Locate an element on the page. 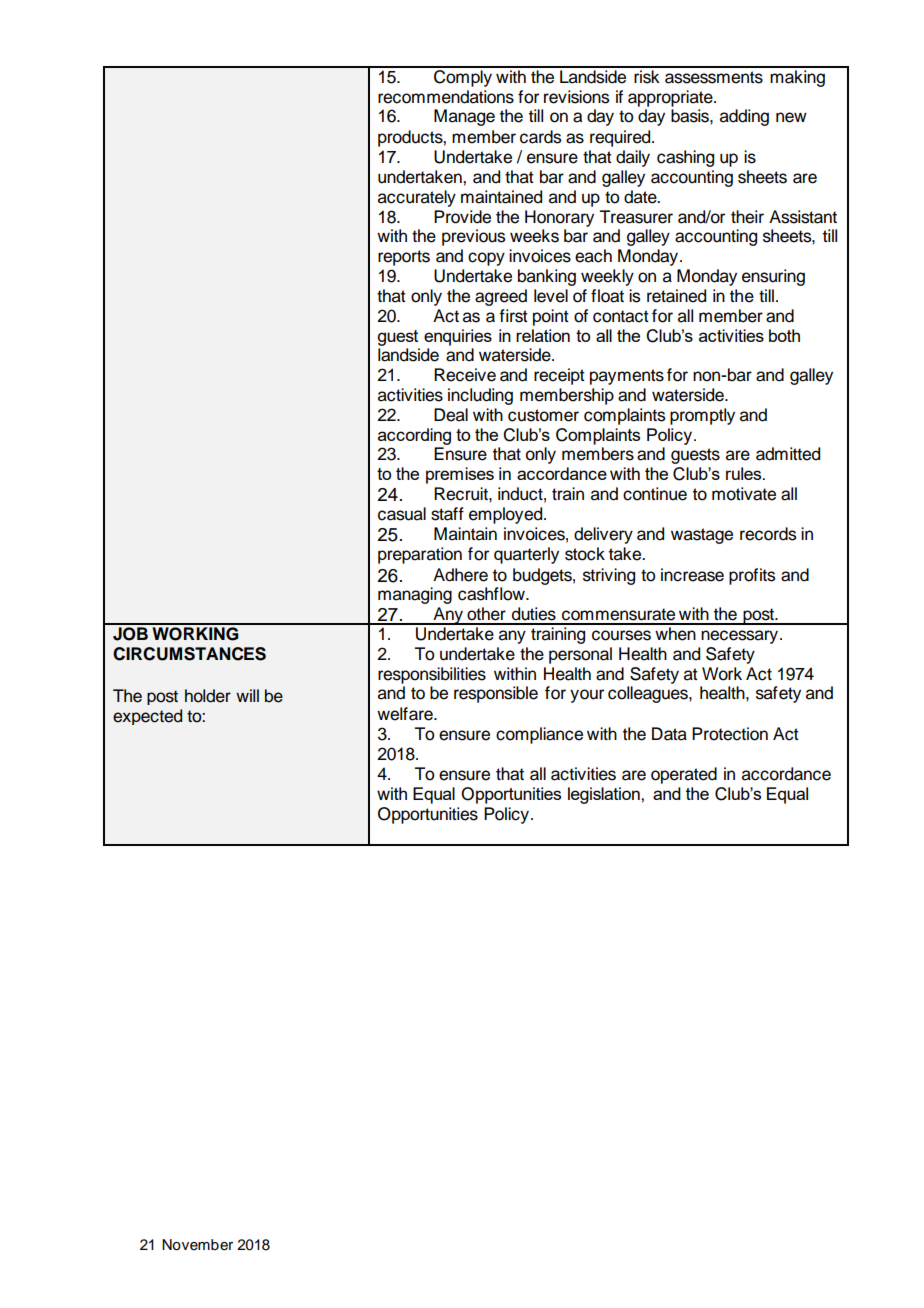  premises is located at coordinates (460, 475).
